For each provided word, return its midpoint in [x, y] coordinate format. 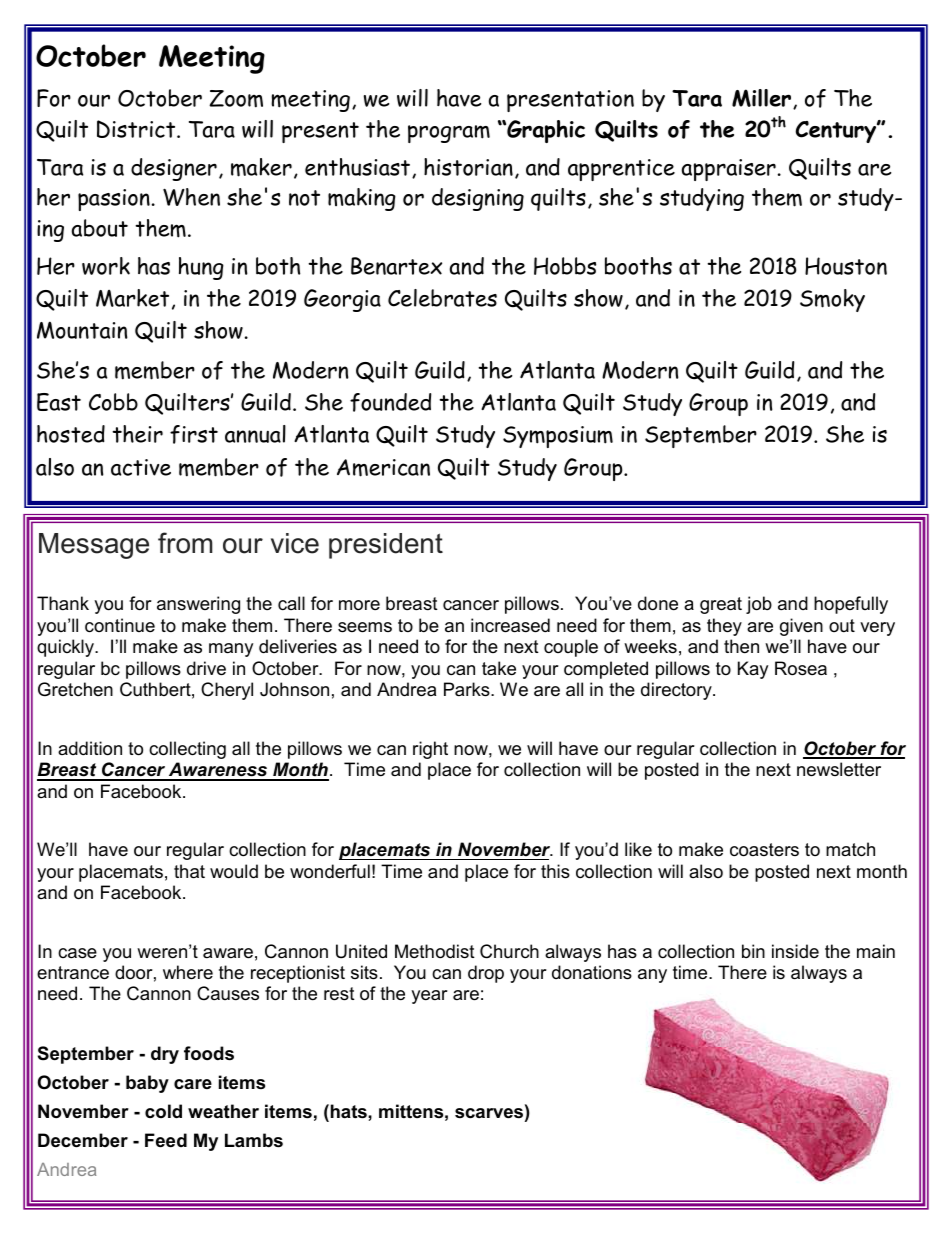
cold [163, 1111]
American [383, 468]
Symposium [558, 437]
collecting [187, 750]
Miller [761, 98]
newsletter [839, 769]
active [141, 467]
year [429, 997]
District [137, 129]
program [449, 134]
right [430, 750]
